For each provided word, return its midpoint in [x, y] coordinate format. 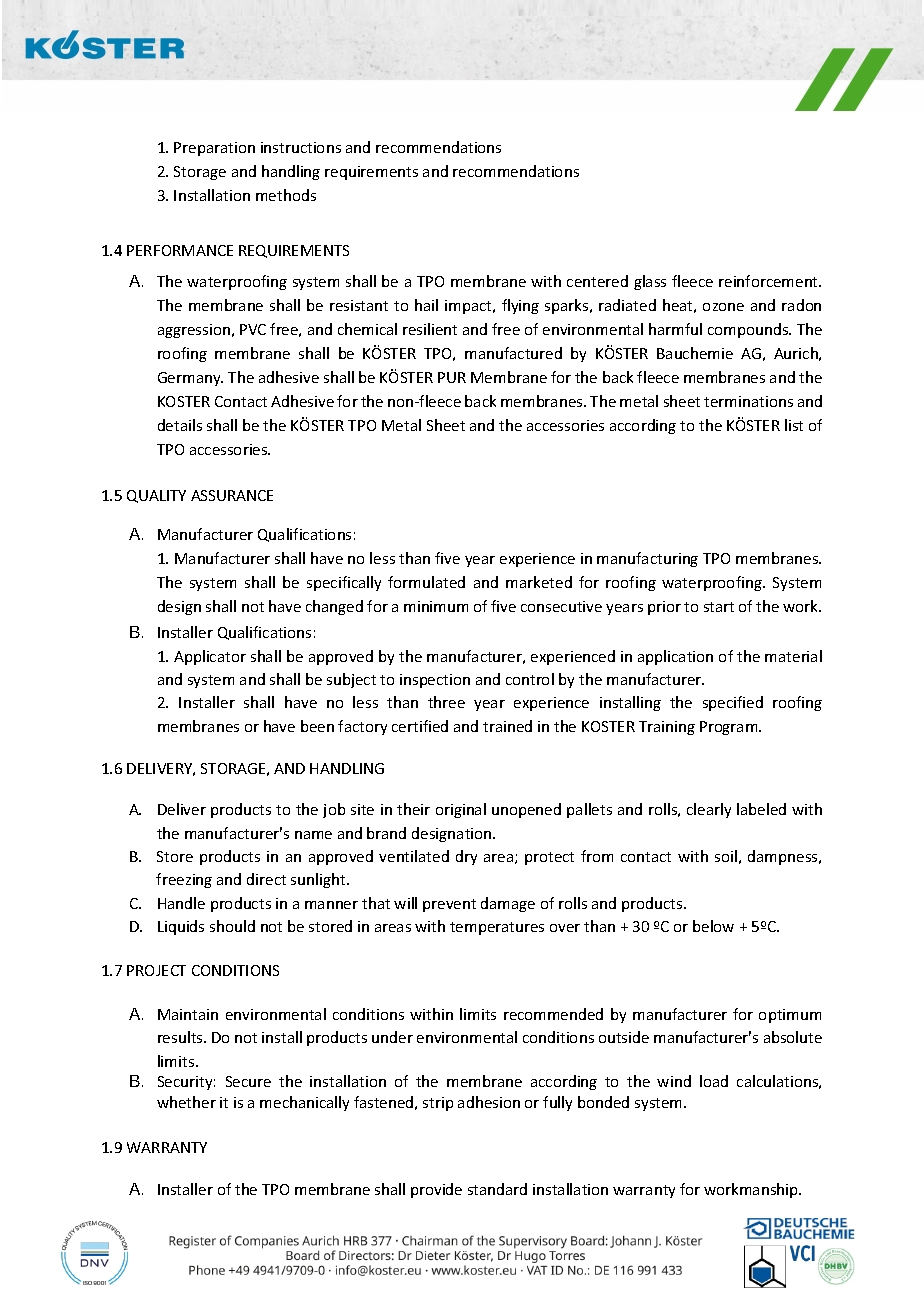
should [232, 926]
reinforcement [770, 281]
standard [497, 1189]
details [180, 425]
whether [186, 1102]
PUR [452, 377]
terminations [748, 401]
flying [520, 306]
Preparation [214, 149]
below [713, 926]
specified [733, 703]
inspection [435, 681]
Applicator [210, 657]
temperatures [497, 928]
